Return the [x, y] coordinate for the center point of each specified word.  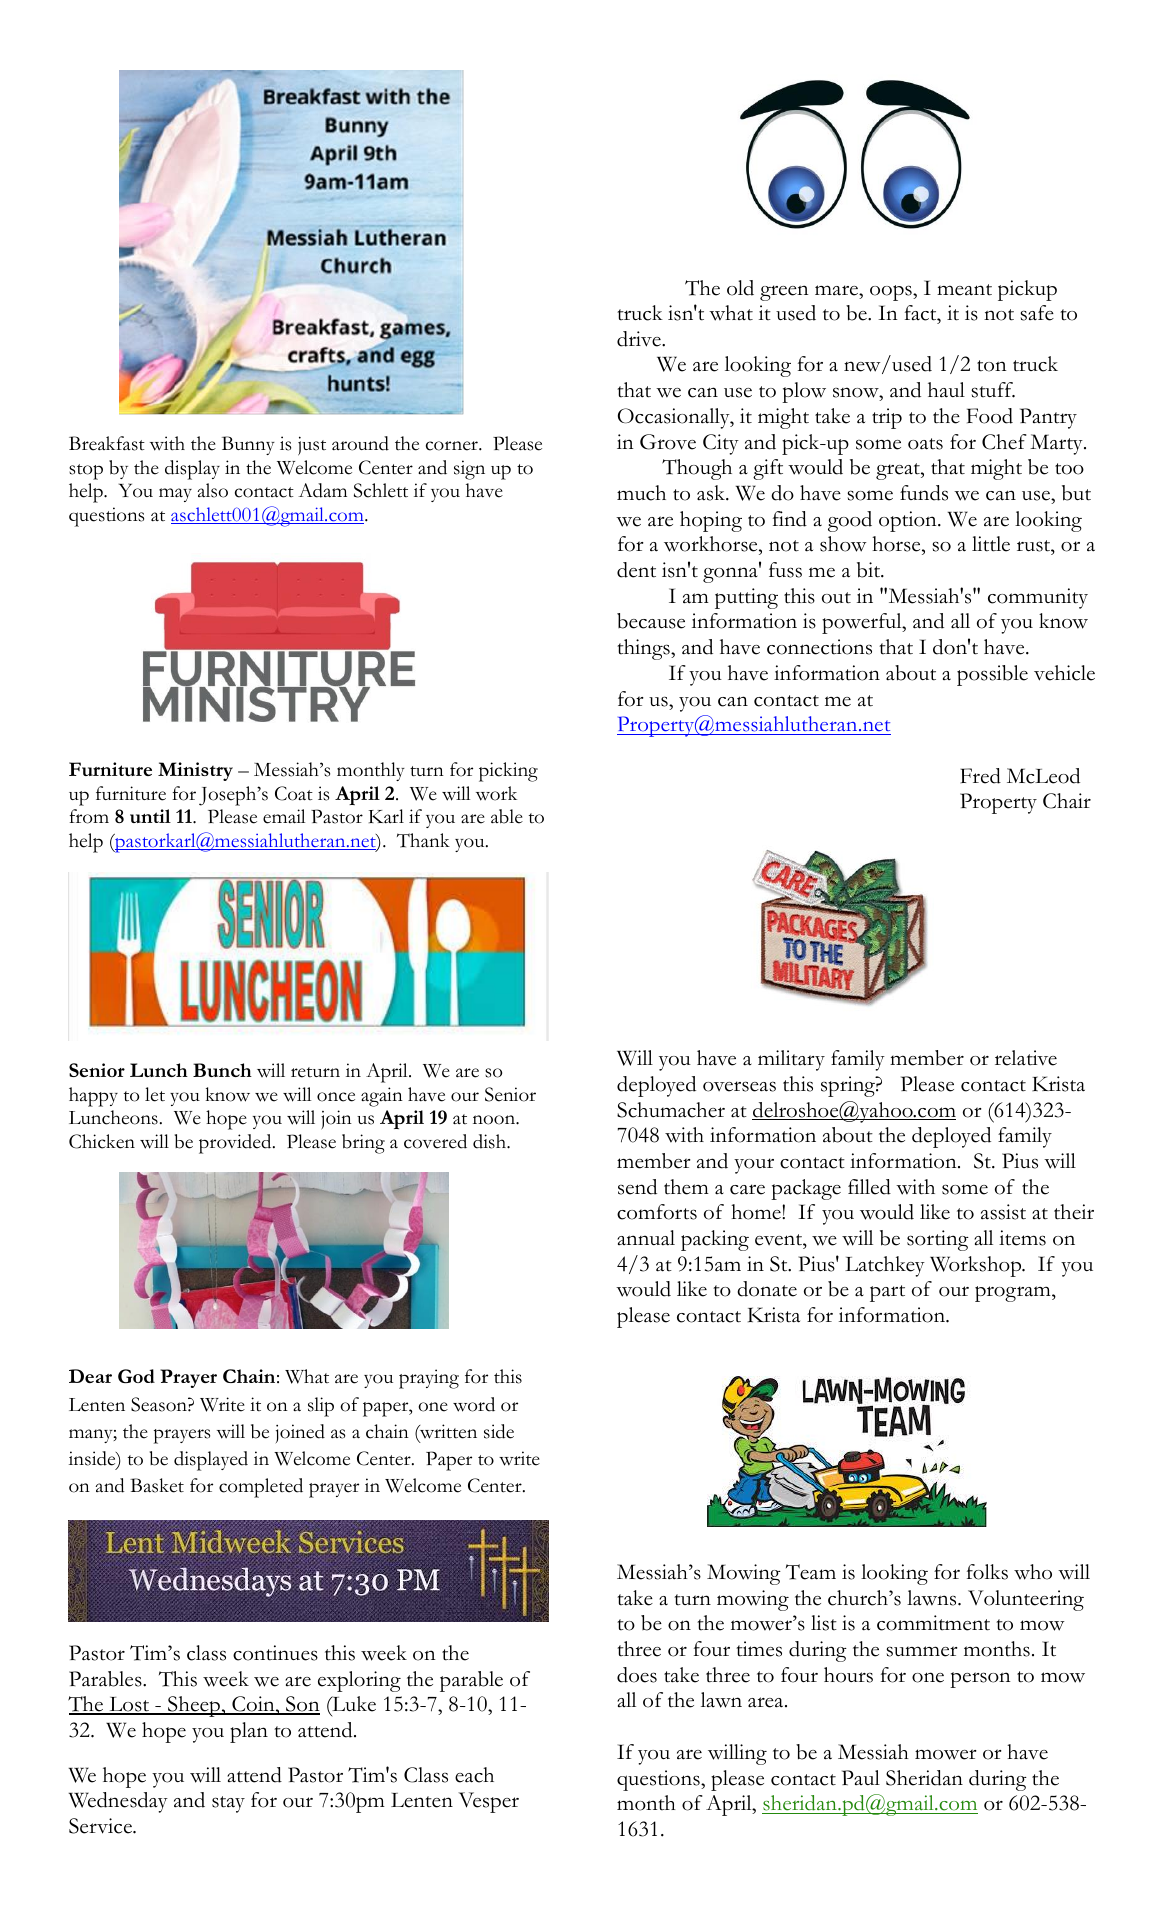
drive [640, 339]
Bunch [222, 1070]
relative [1026, 1058]
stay [228, 1804]
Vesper [488, 1802]
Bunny [248, 445]
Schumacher [671, 1110]
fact [922, 313]
